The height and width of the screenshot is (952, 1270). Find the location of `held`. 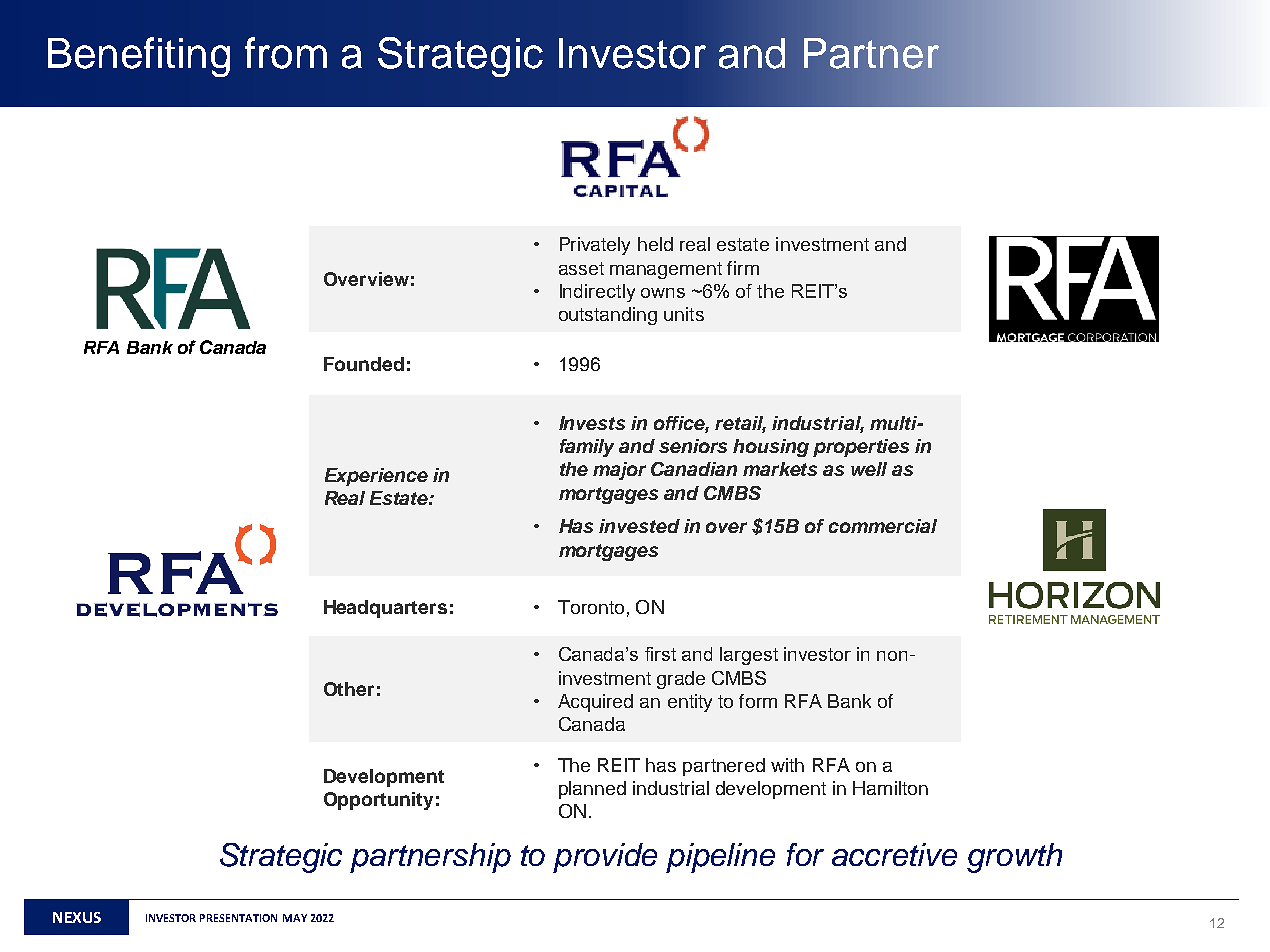

held is located at coordinates (655, 244).
